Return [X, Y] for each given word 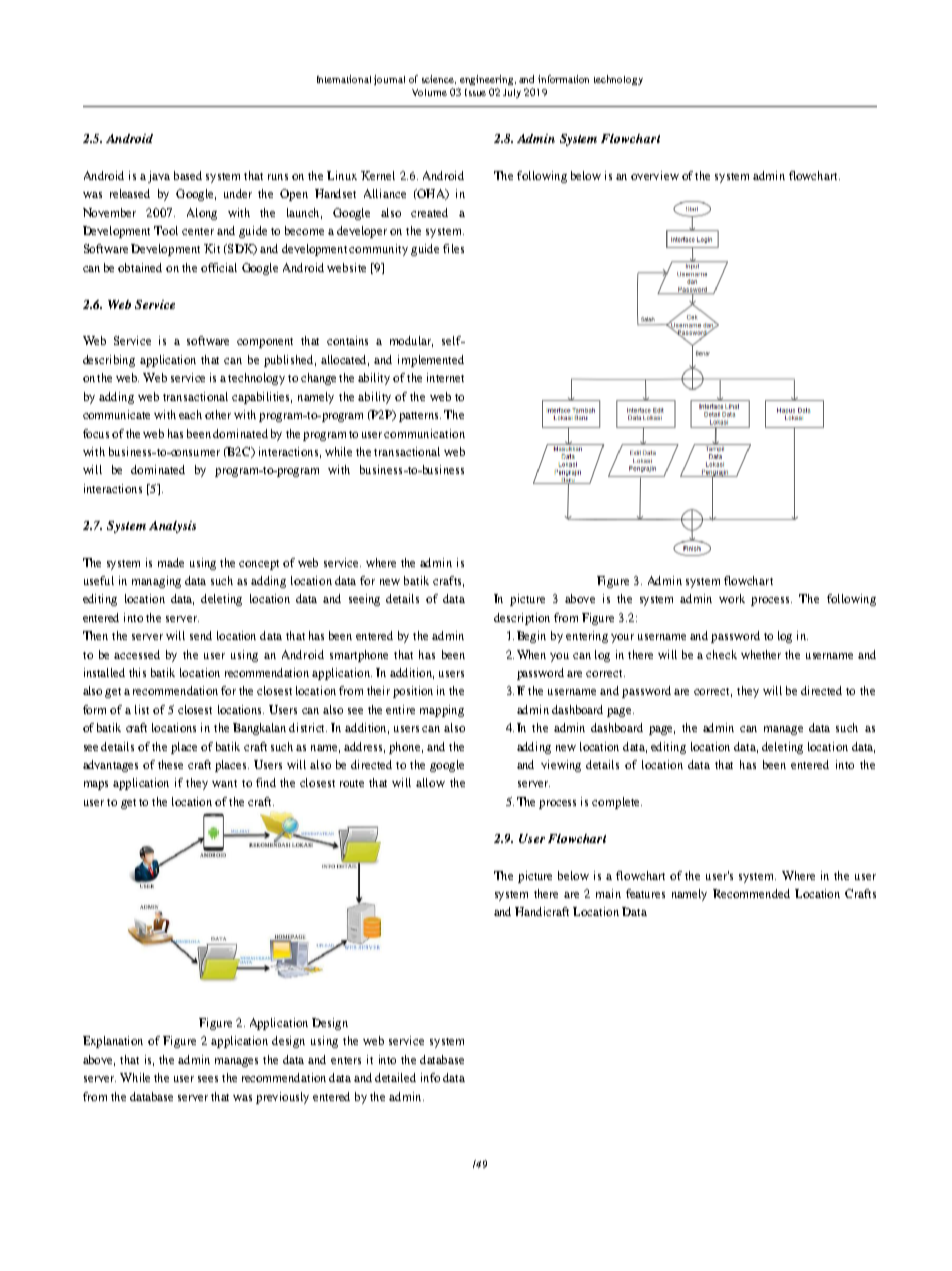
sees [208, 1079]
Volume [429, 92]
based [188, 175]
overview [655, 175]
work [732, 598]
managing [156, 582]
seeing [364, 600]
